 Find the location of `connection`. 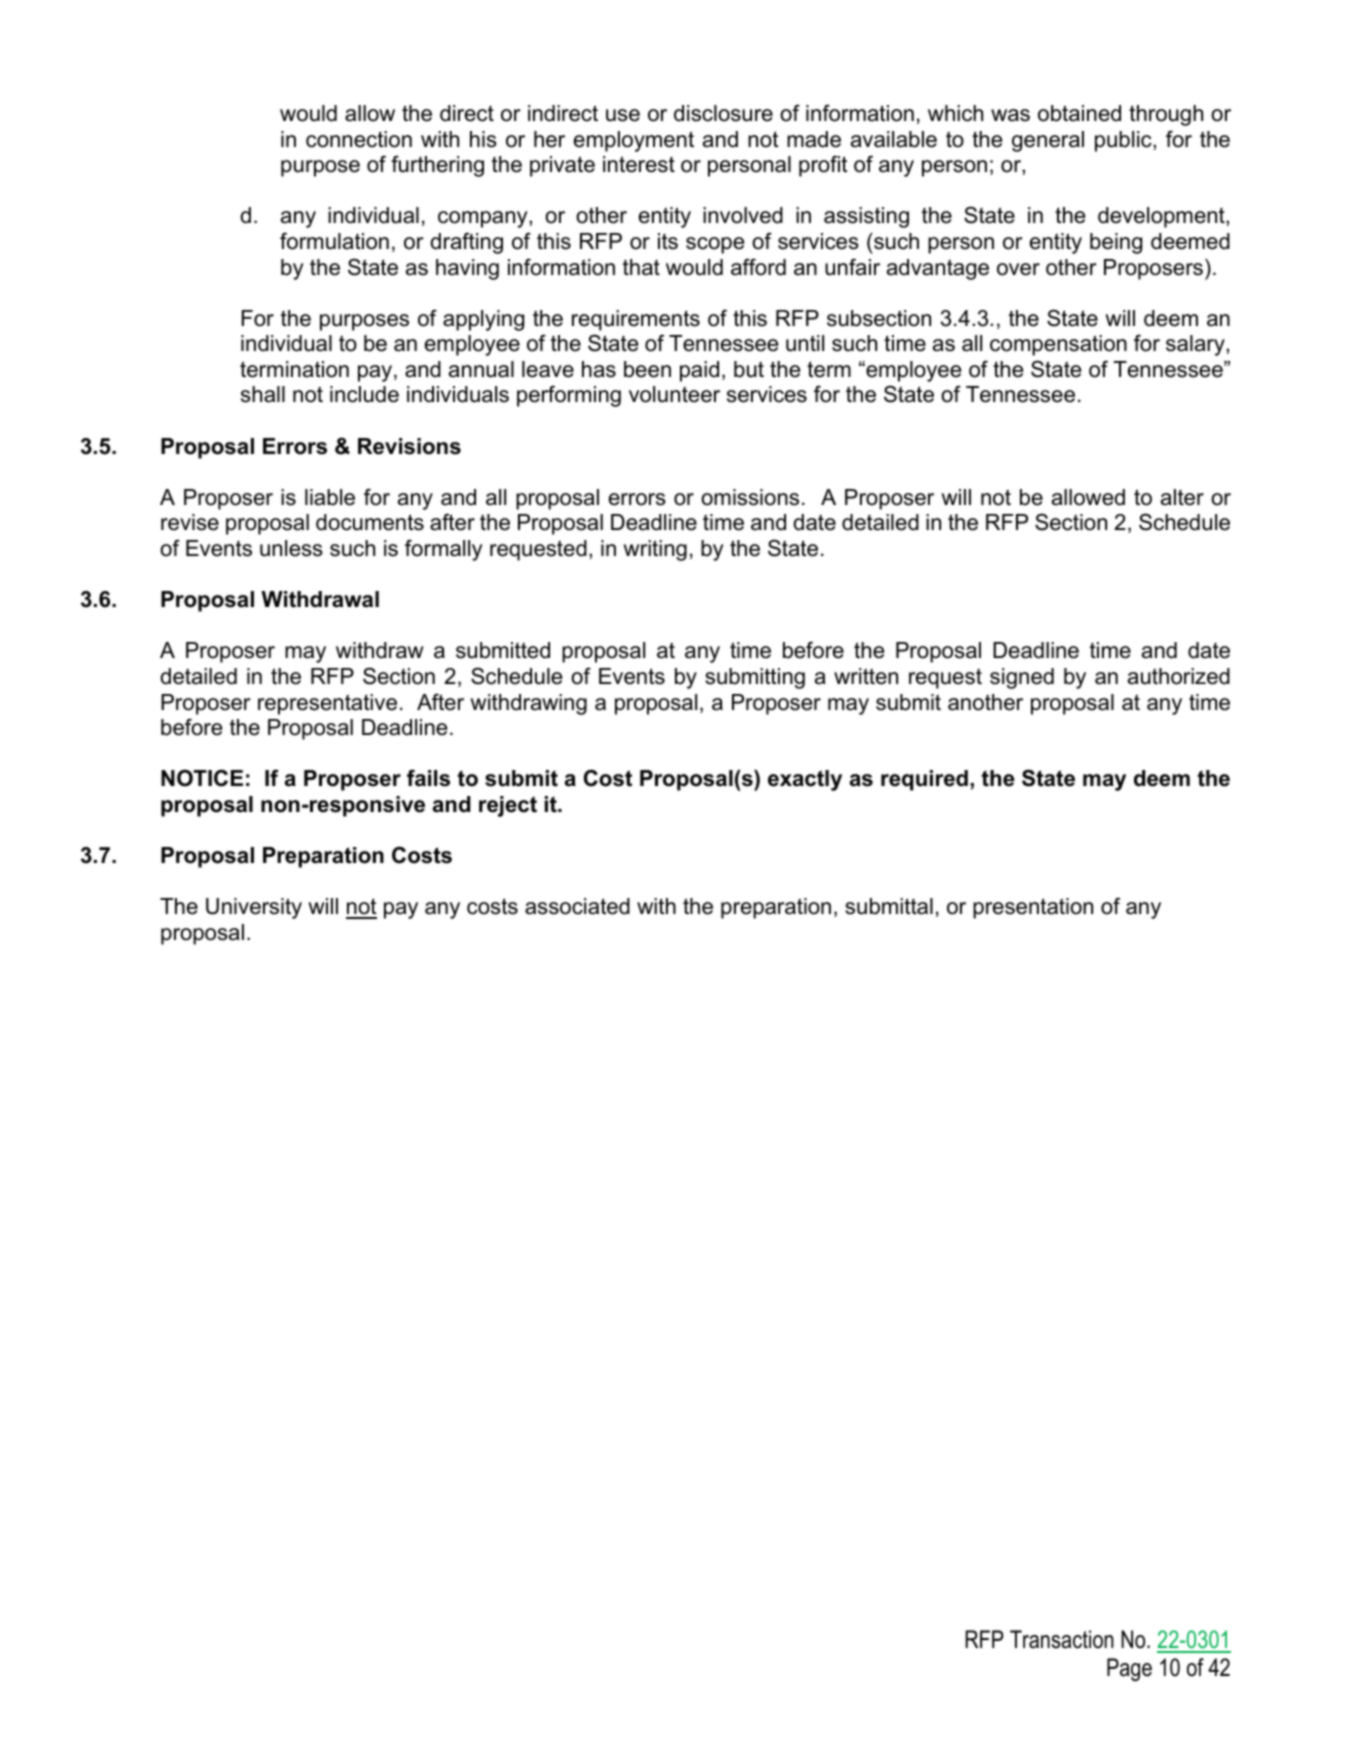

connection is located at coordinates (359, 139).
